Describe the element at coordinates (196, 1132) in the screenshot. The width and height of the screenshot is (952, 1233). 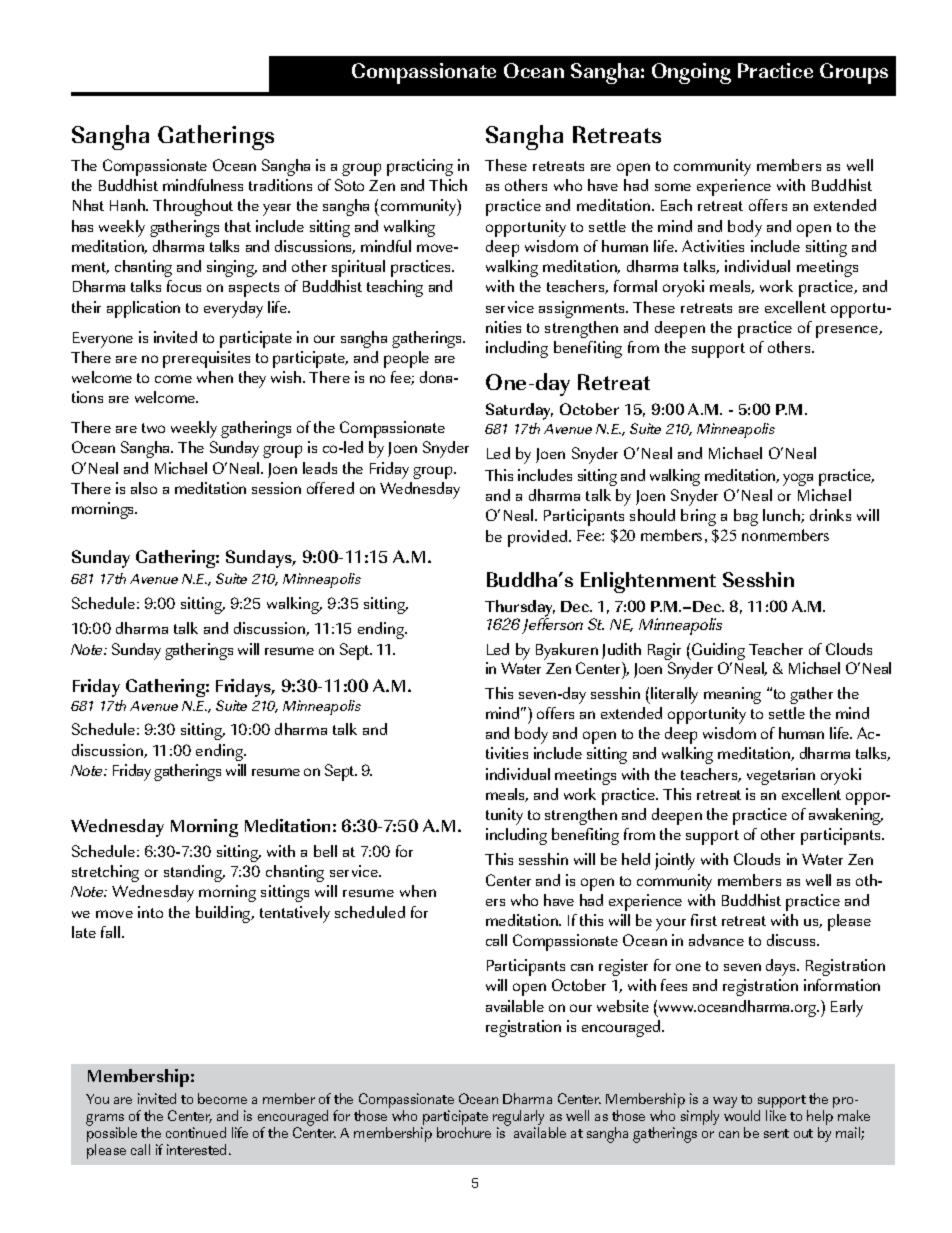
I see `continued` at that location.
